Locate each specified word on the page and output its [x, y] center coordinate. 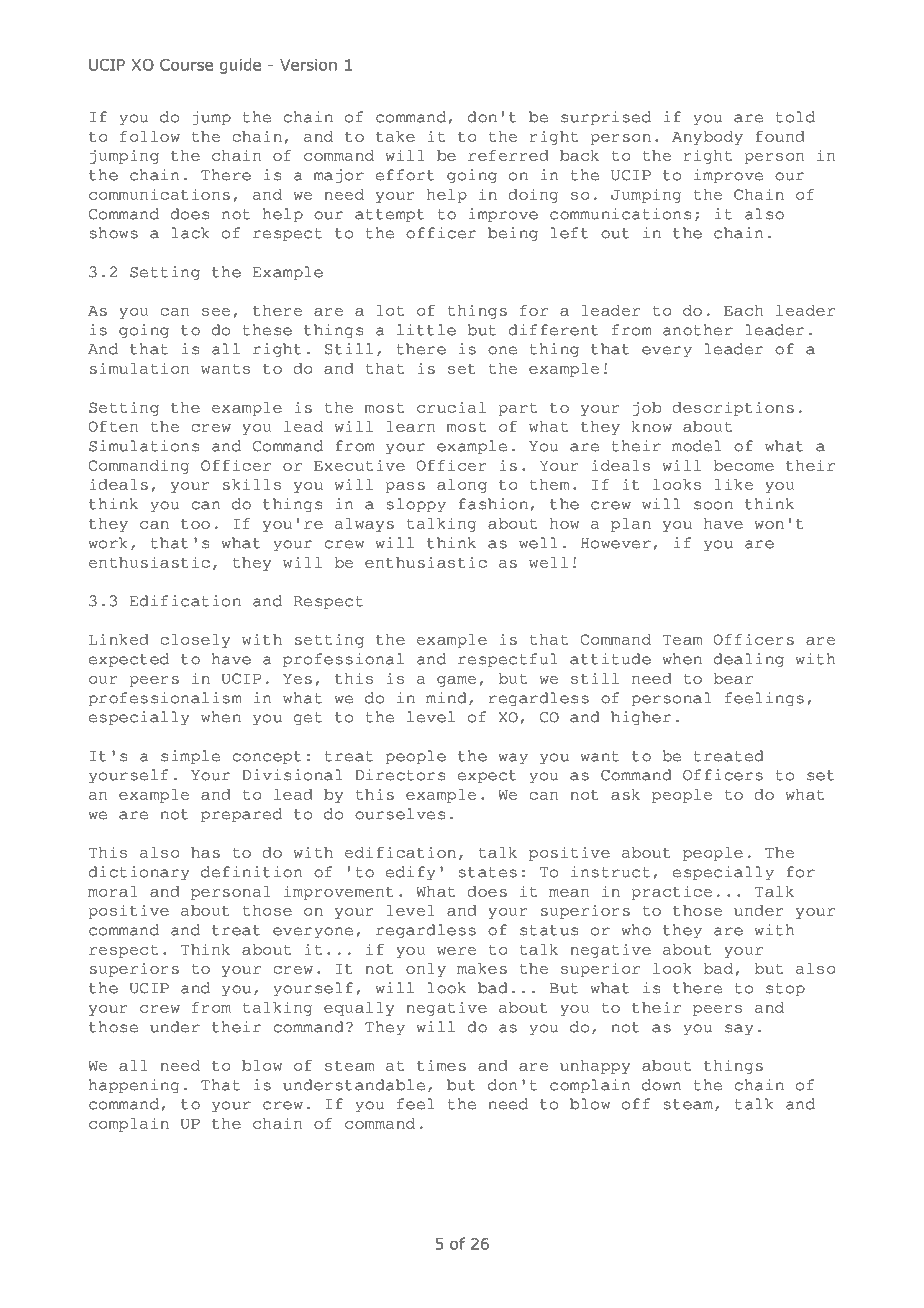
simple [190, 757]
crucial [451, 407]
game [456, 681]
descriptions [733, 408]
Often [114, 426]
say [739, 1029]
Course [186, 65]
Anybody [707, 138]
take [395, 136]
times [441, 1065]
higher [641, 718]
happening [134, 1086]
